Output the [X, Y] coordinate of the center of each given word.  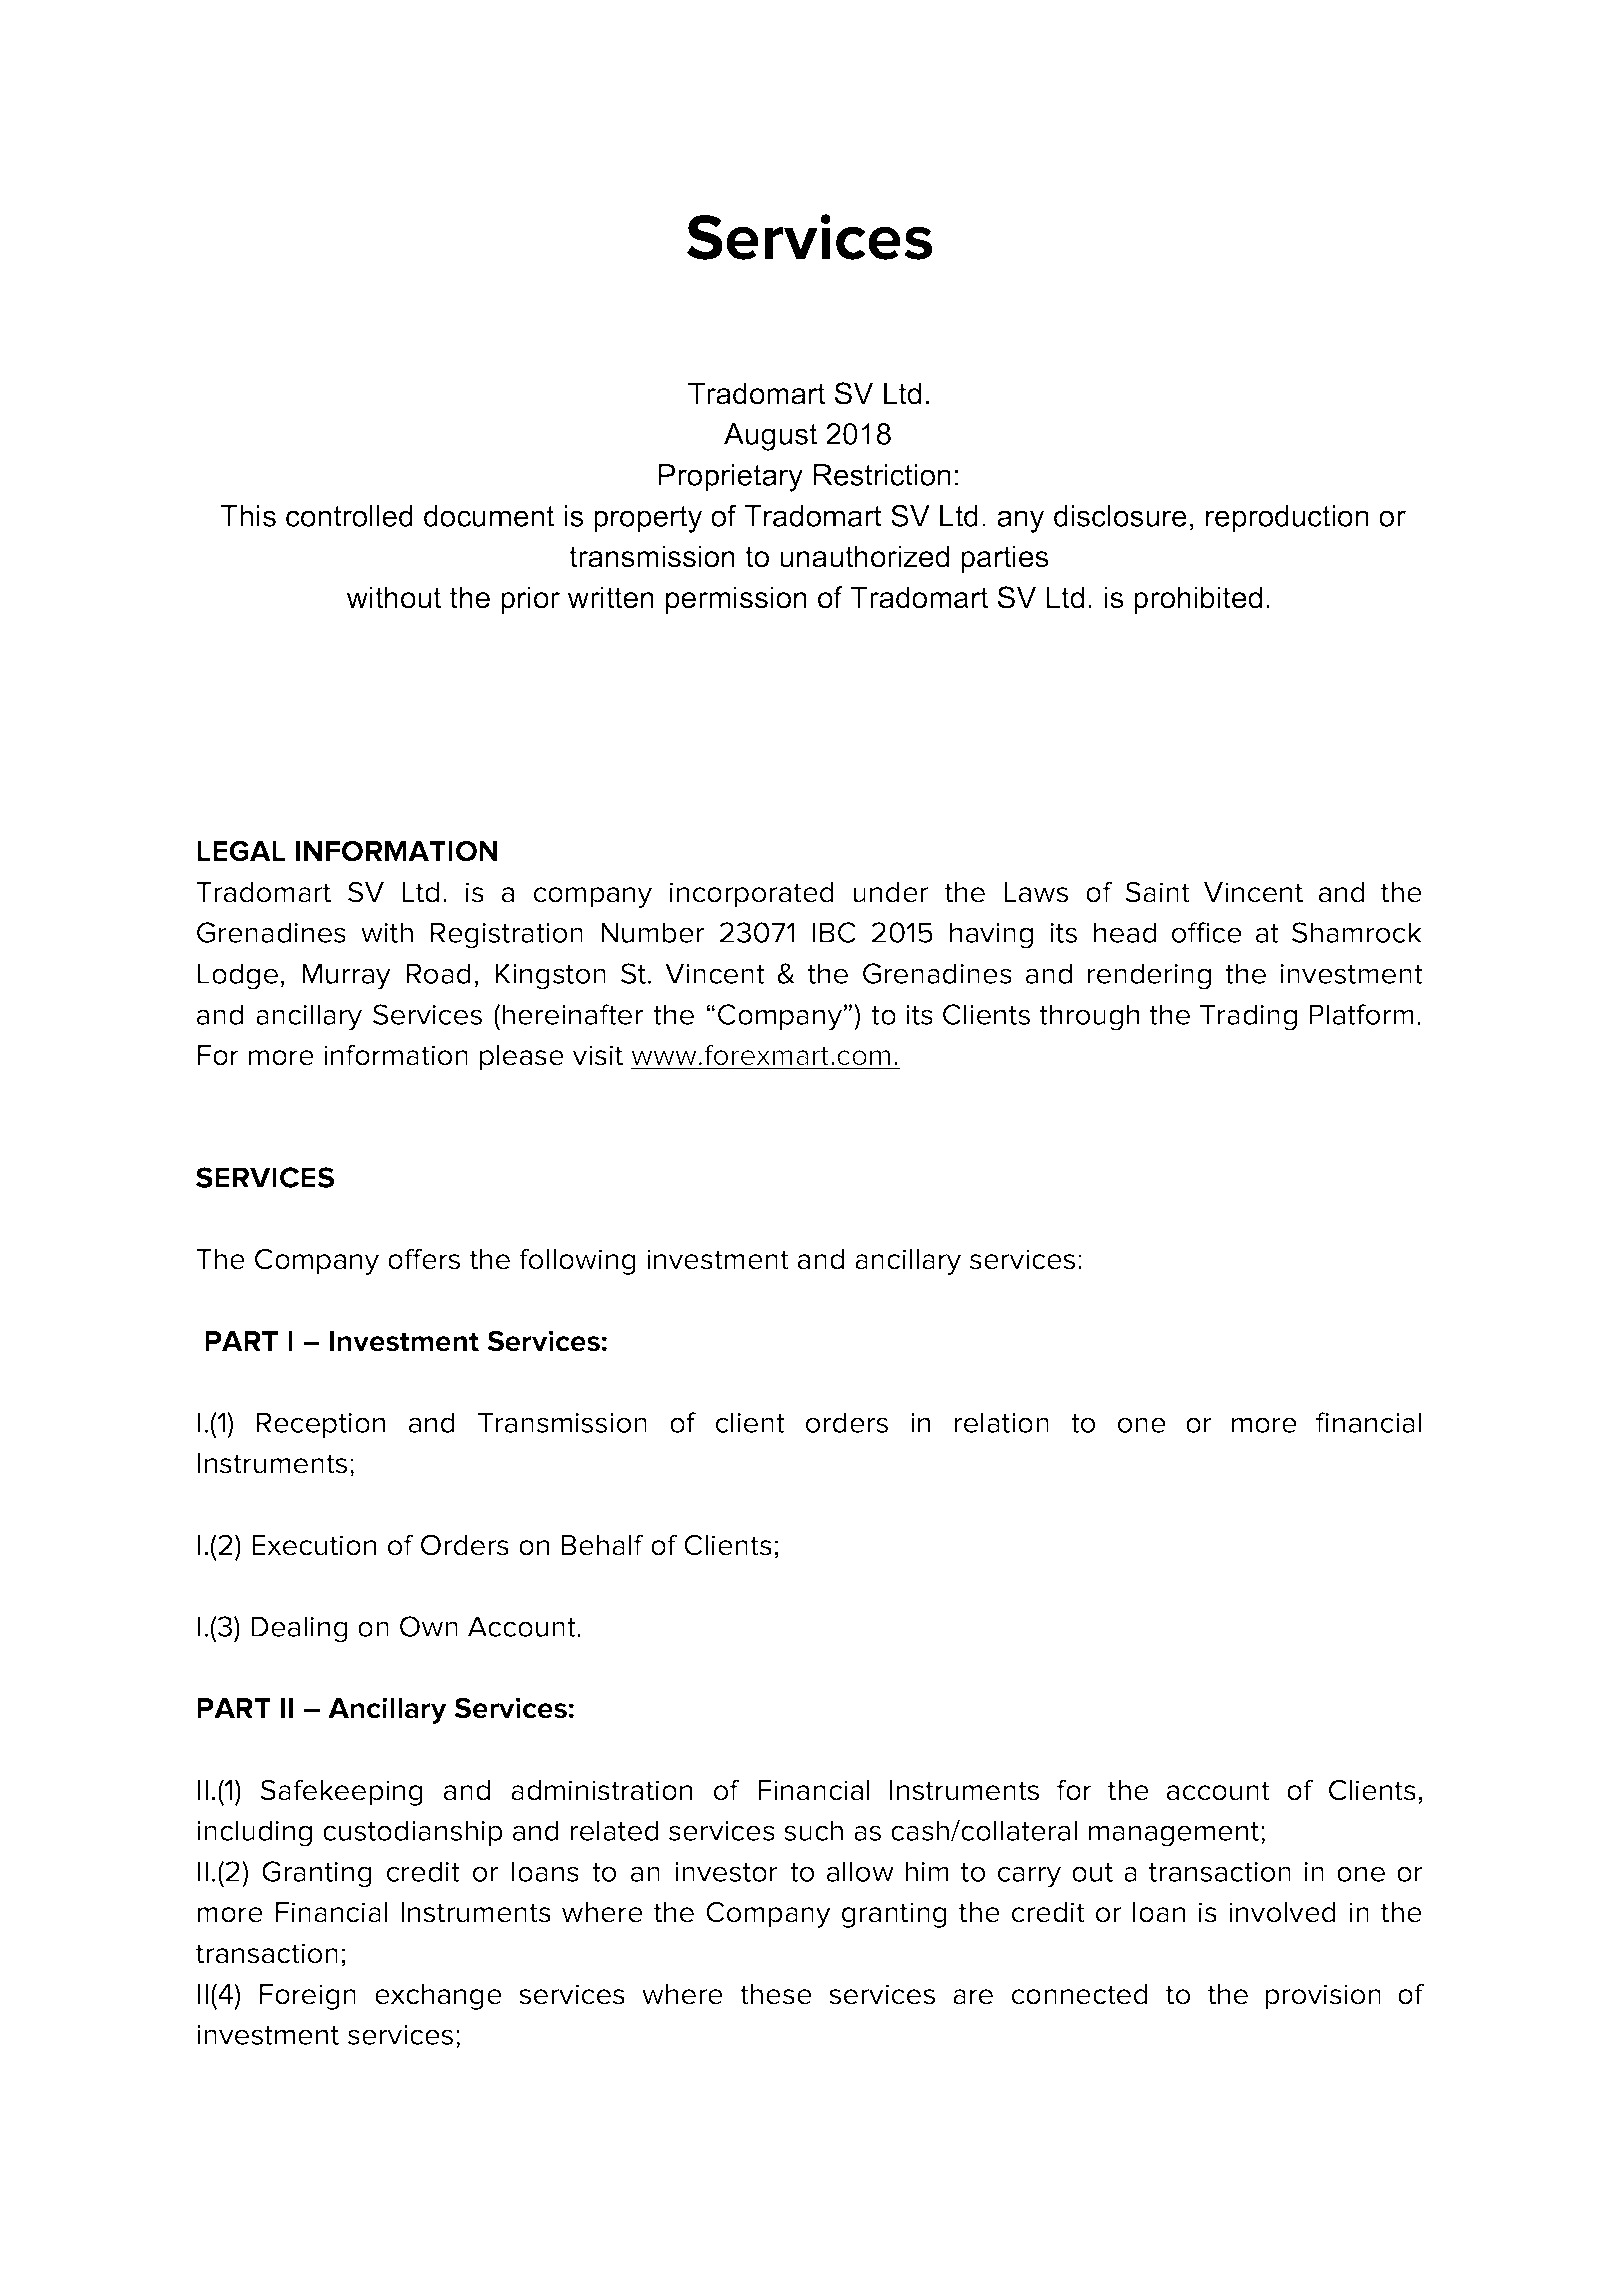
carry [1029, 1877]
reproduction [1287, 519]
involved [1282, 1912]
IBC [834, 932]
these [776, 1994]
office [1207, 932]
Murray [346, 976]
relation [1001, 1422]
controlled [349, 516]
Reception [321, 1425]
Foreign [308, 1997]
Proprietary [731, 478]
